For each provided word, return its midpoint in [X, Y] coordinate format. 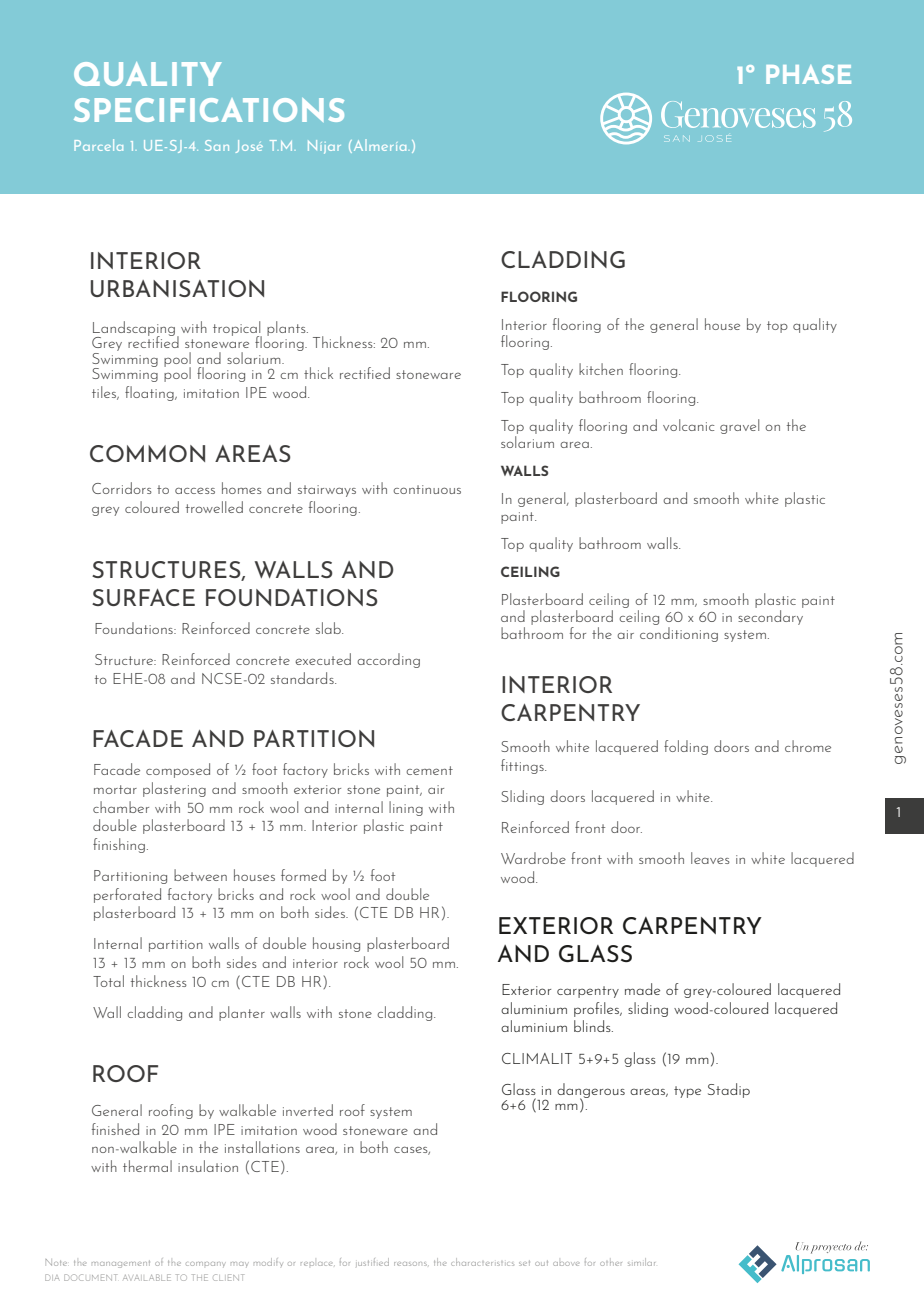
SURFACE [143, 597]
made [642, 989]
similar [641, 1262]
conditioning [679, 633]
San [217, 145]
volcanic [688, 425]
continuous [427, 489]
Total [108, 981]
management [121, 1264]
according [388, 660]
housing [336, 944]
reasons [411, 1264]
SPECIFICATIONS [209, 110]
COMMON [147, 453]
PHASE [808, 74]
